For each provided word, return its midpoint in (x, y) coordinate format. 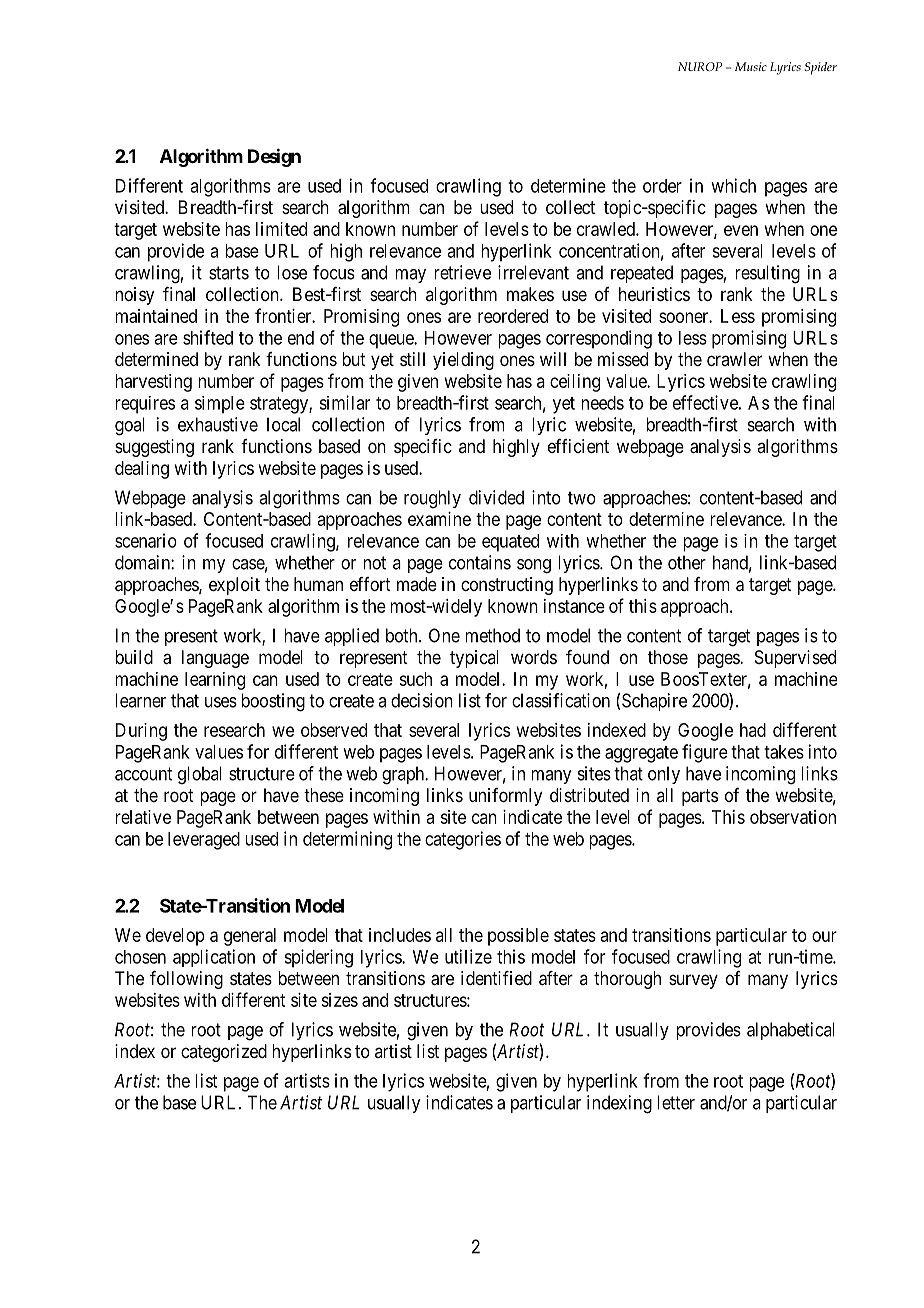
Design (274, 157)
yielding (463, 361)
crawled (607, 229)
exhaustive (218, 424)
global (200, 775)
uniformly (505, 797)
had (753, 730)
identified (496, 978)
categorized (224, 1053)
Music (751, 66)
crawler (734, 359)
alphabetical (791, 1031)
